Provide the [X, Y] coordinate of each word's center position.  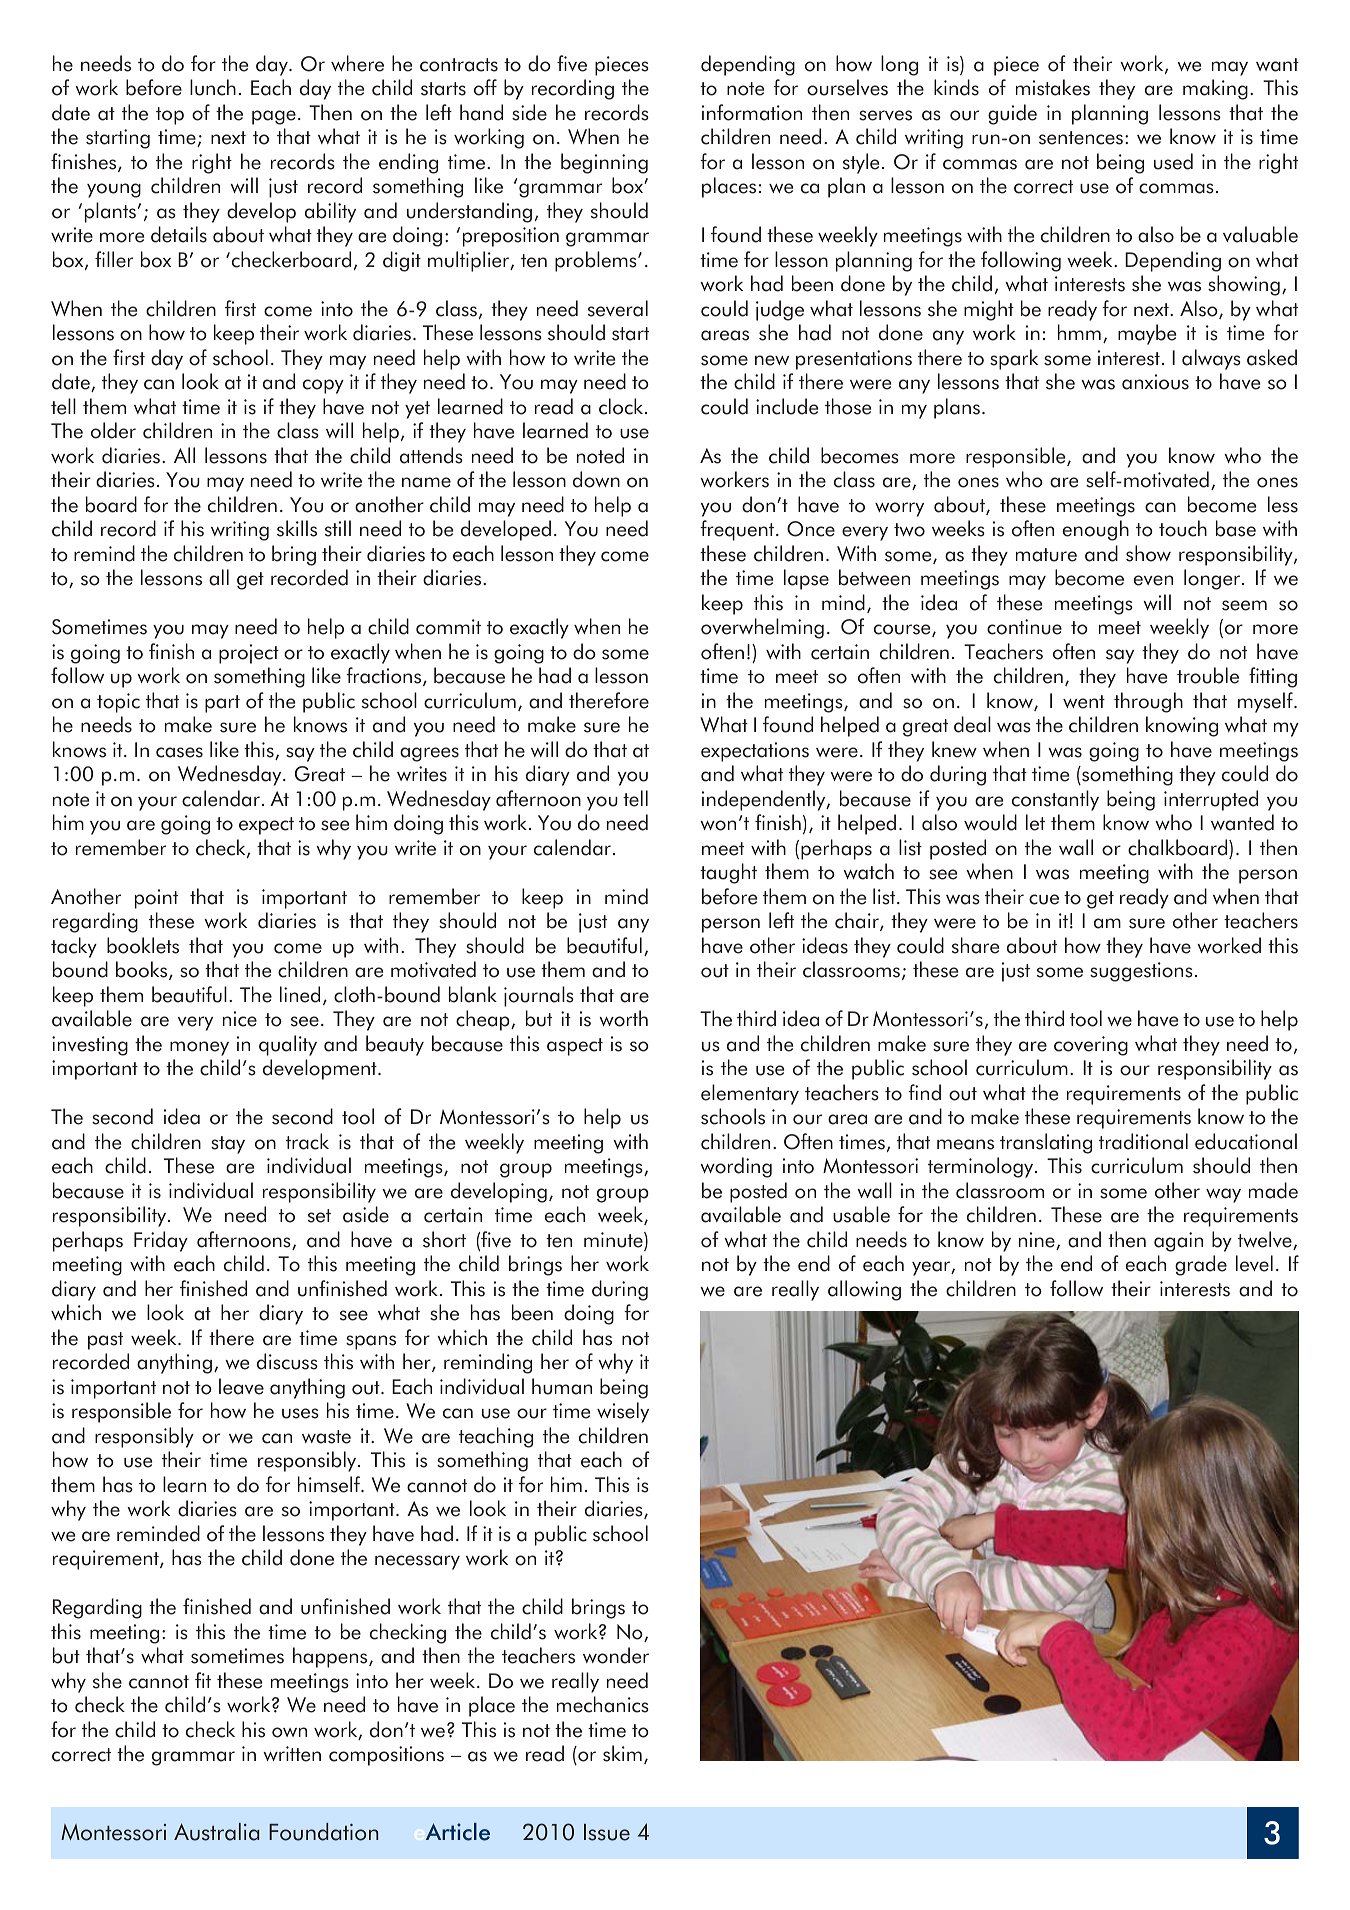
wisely [623, 1412]
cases [179, 752]
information [752, 112]
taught [728, 873]
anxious [1155, 382]
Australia [216, 1832]
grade [1201, 1265]
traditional [1143, 1141]
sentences [1081, 138]
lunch [213, 87]
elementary [750, 1094]
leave [241, 1386]
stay [228, 1145]
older [113, 430]
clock [622, 406]
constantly [1055, 800]
